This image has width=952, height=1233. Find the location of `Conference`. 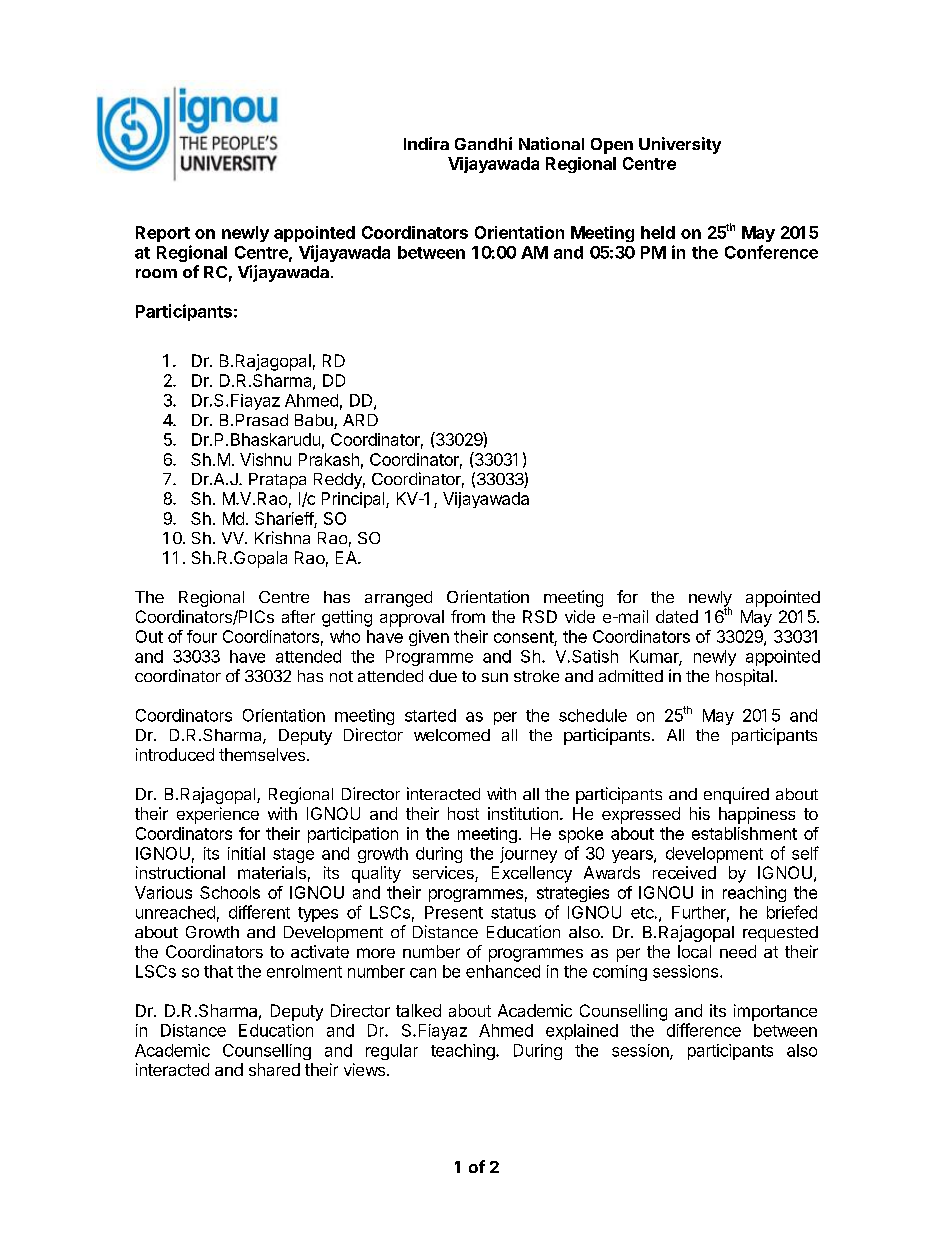

Conference is located at coordinates (771, 252).
